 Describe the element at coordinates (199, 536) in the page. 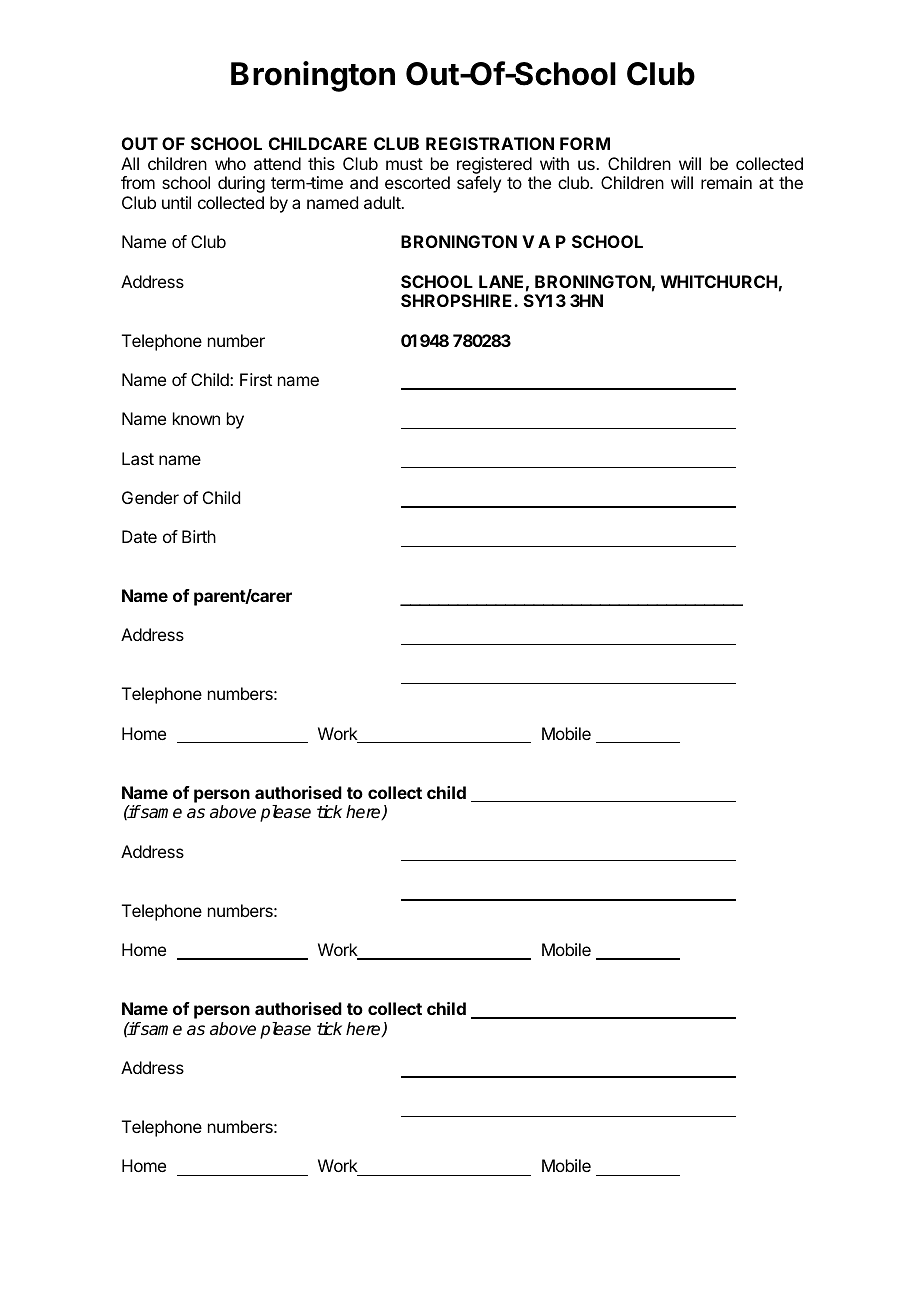

I see `Birth` at that location.
